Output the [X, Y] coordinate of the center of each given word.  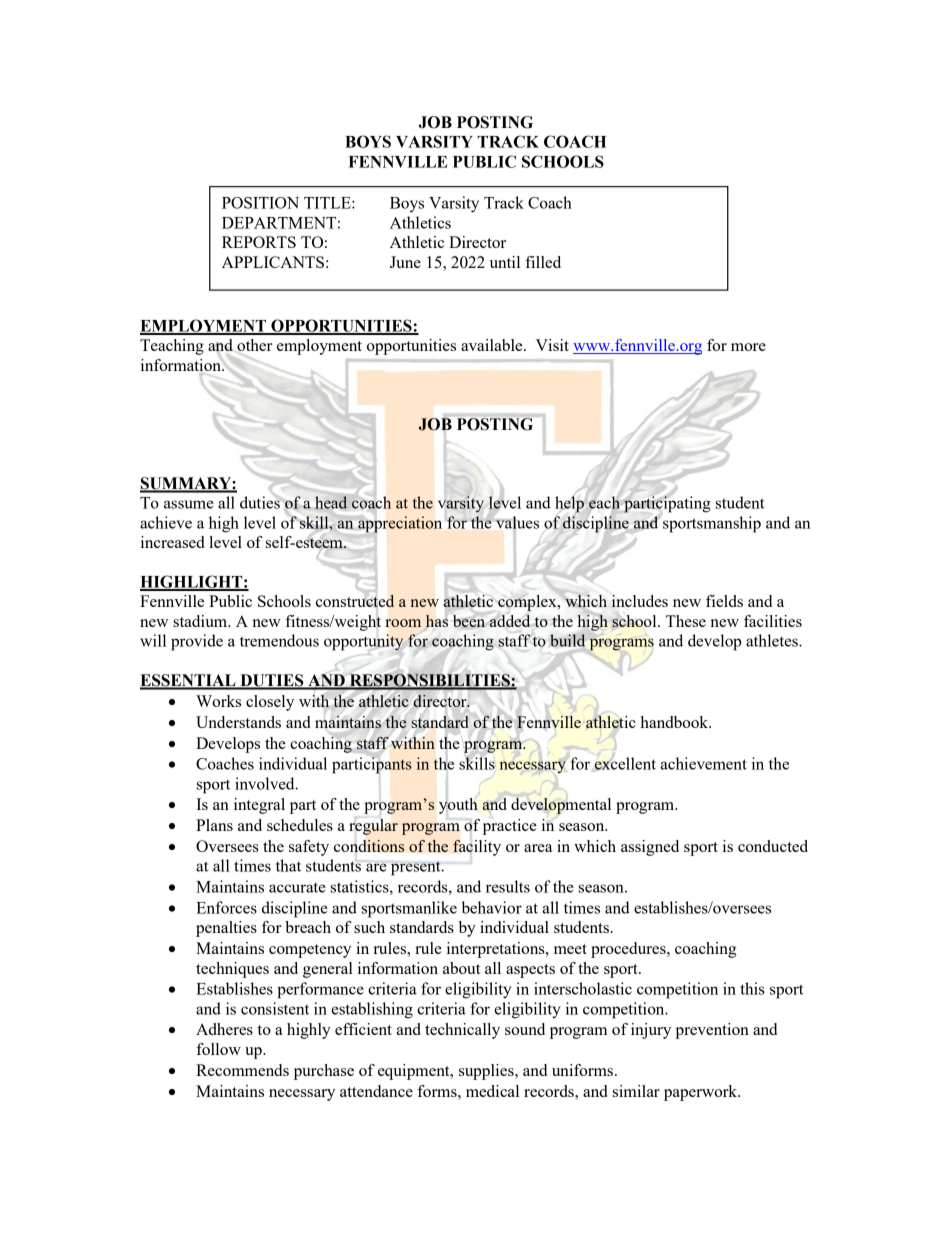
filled [543, 262]
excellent [624, 763]
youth [458, 806]
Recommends [242, 1070]
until [505, 262]
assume [188, 504]
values [517, 522]
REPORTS [259, 242]
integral [259, 806]
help [569, 504]
